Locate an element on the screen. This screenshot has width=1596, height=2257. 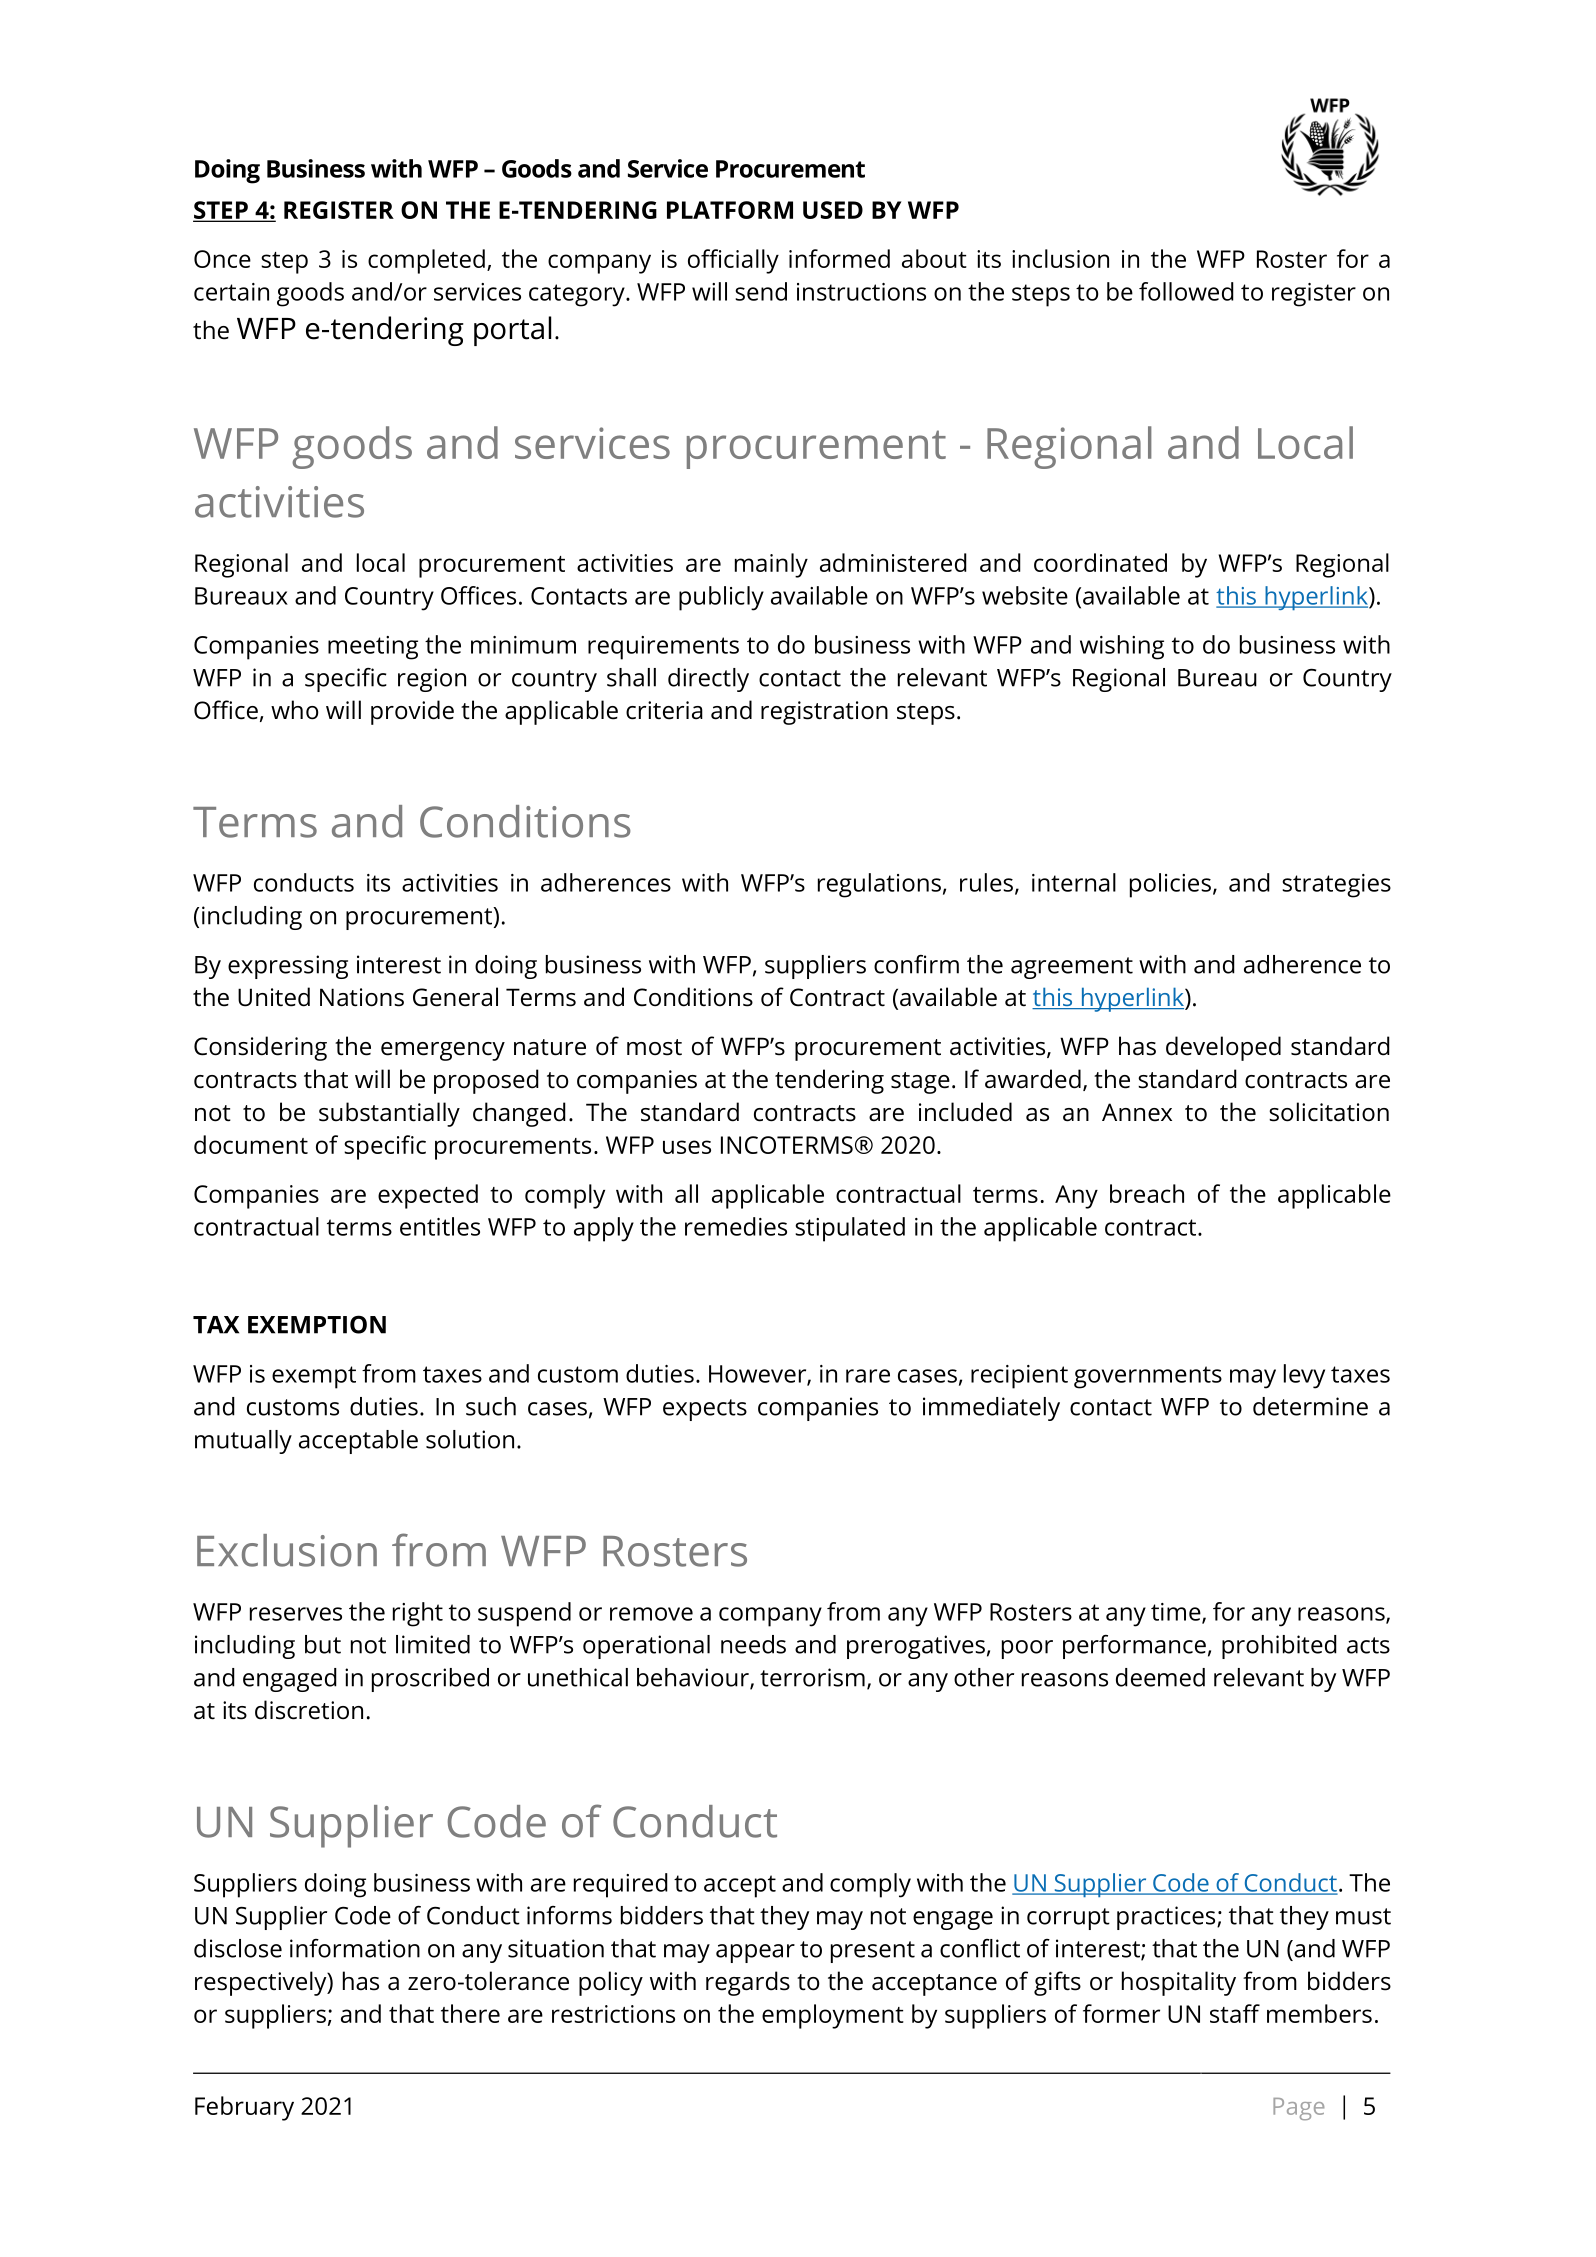
but is located at coordinates (323, 1644).
